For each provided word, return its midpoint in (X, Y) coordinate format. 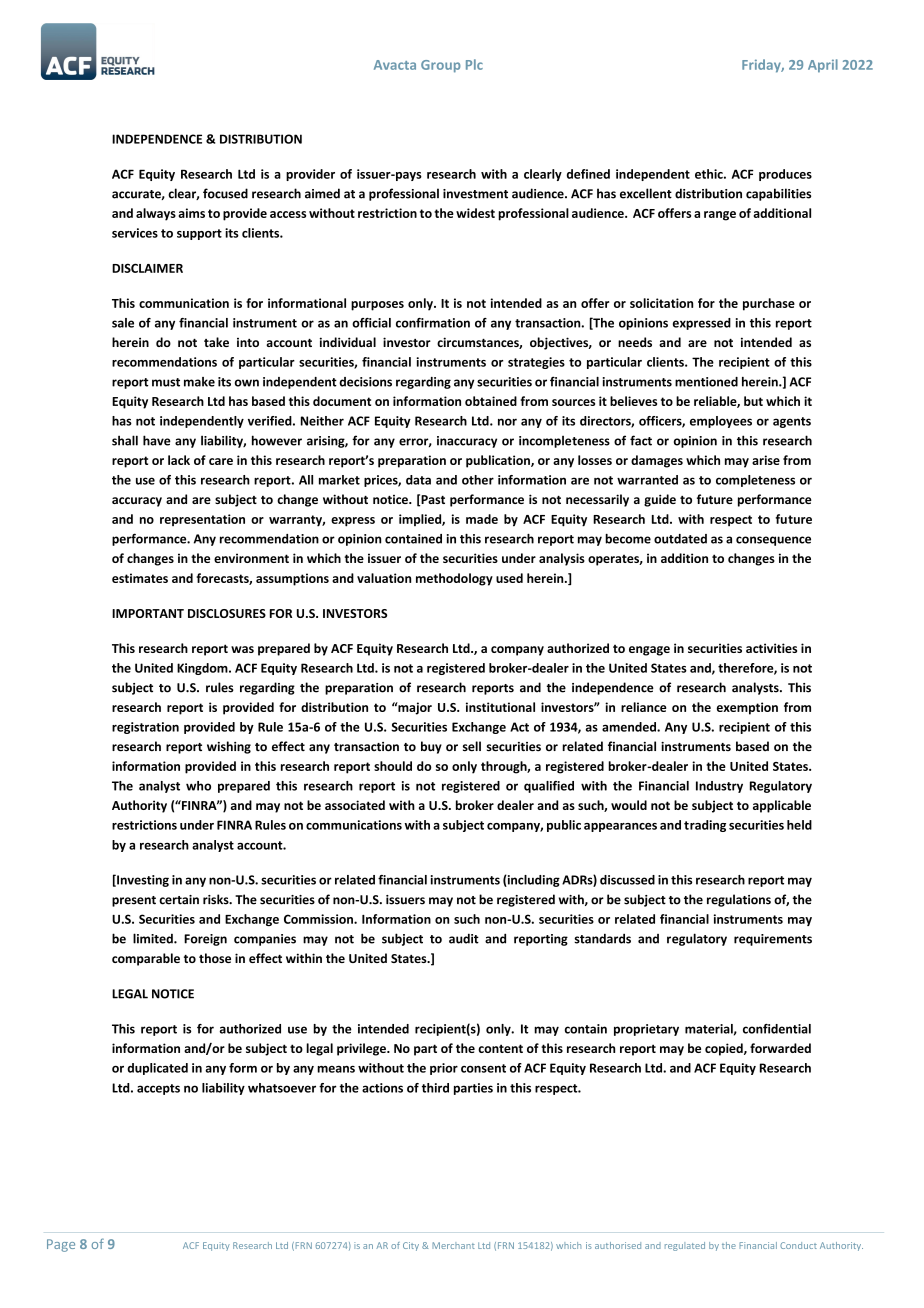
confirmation (433, 323)
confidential (777, 1029)
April (823, 66)
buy (431, 747)
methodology (454, 579)
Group (441, 66)
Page (61, 1245)
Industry (719, 787)
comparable (146, 959)
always (156, 214)
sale (123, 323)
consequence (773, 541)
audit (464, 938)
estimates (140, 578)
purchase (769, 304)
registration (145, 728)
